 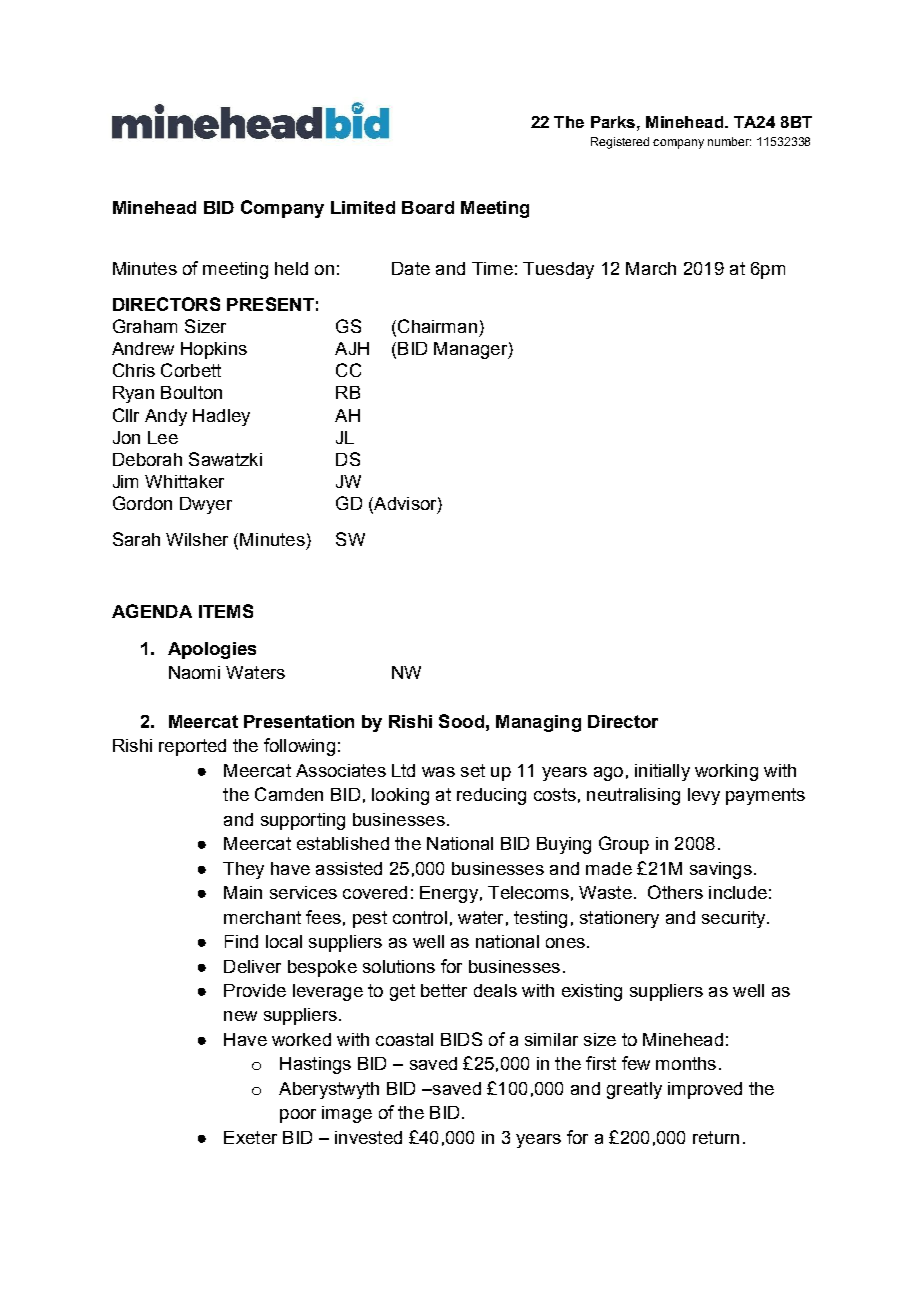 I want to click on reported, so click(x=192, y=747).
